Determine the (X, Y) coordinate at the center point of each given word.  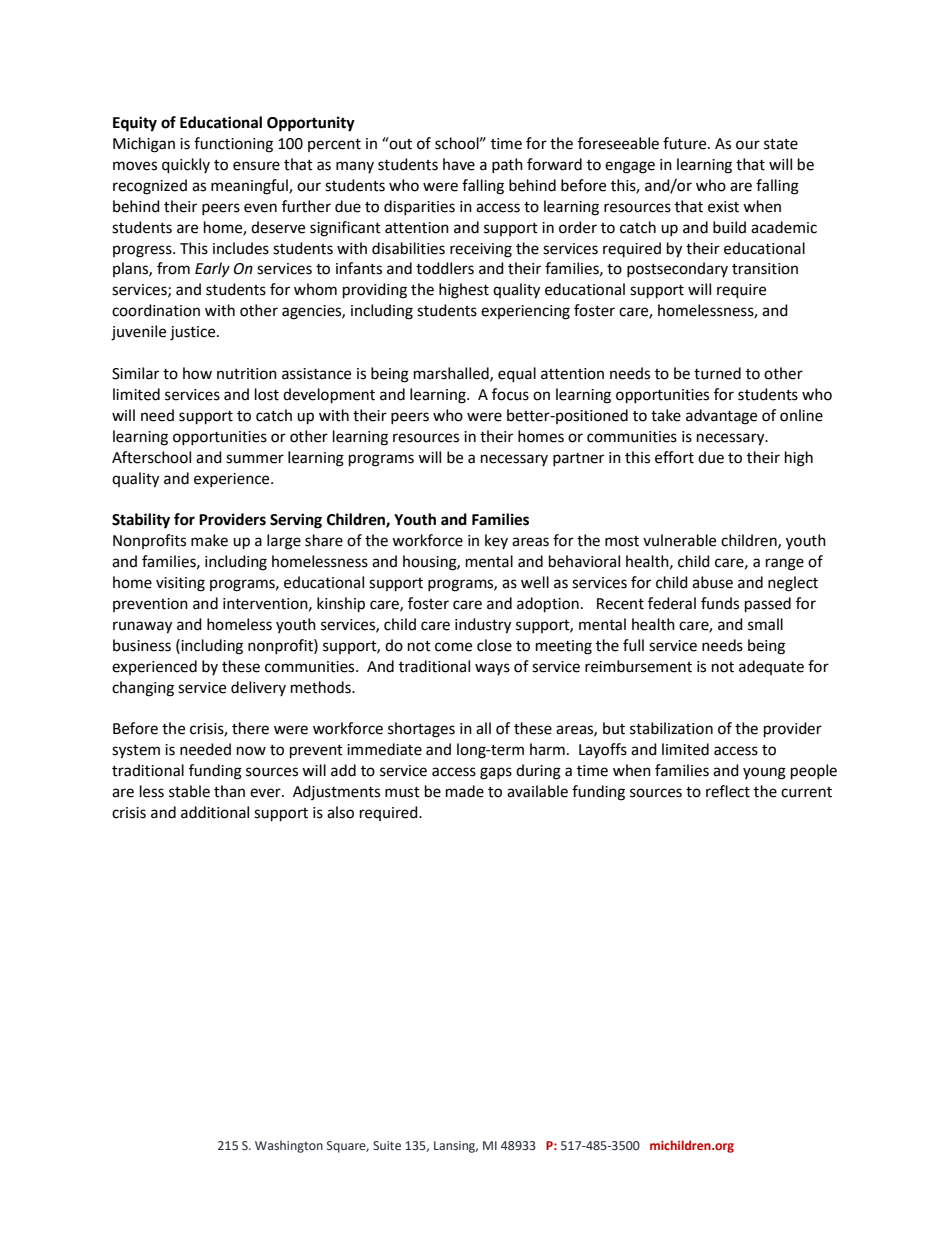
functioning (233, 145)
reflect (728, 791)
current (806, 792)
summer (255, 459)
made (465, 791)
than (229, 791)
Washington (289, 1146)
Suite (387, 1145)
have (459, 164)
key (496, 541)
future (686, 143)
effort (674, 457)
